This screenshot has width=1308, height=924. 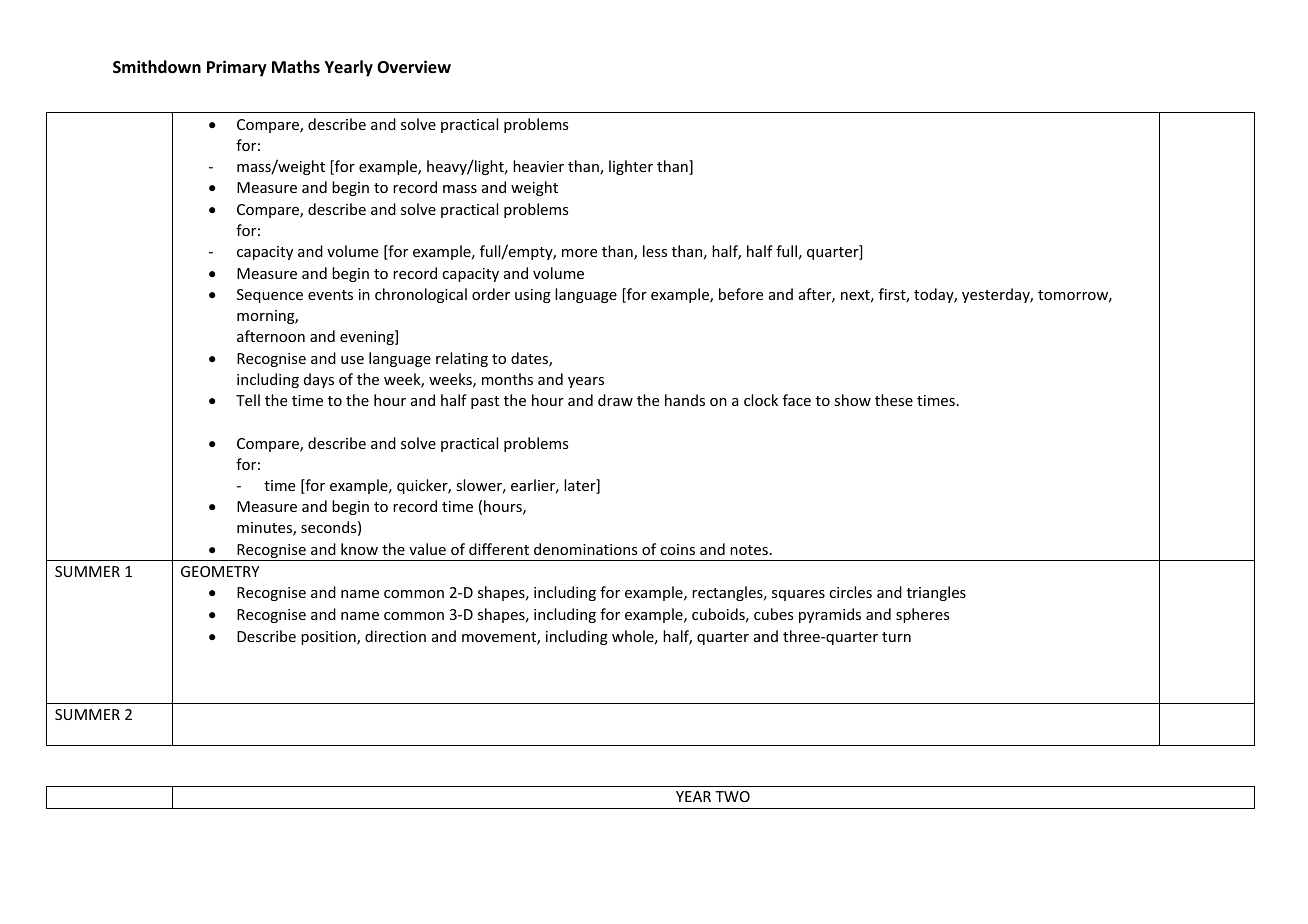 What do you see at coordinates (329, 638) in the screenshot?
I see `position` at bounding box center [329, 638].
